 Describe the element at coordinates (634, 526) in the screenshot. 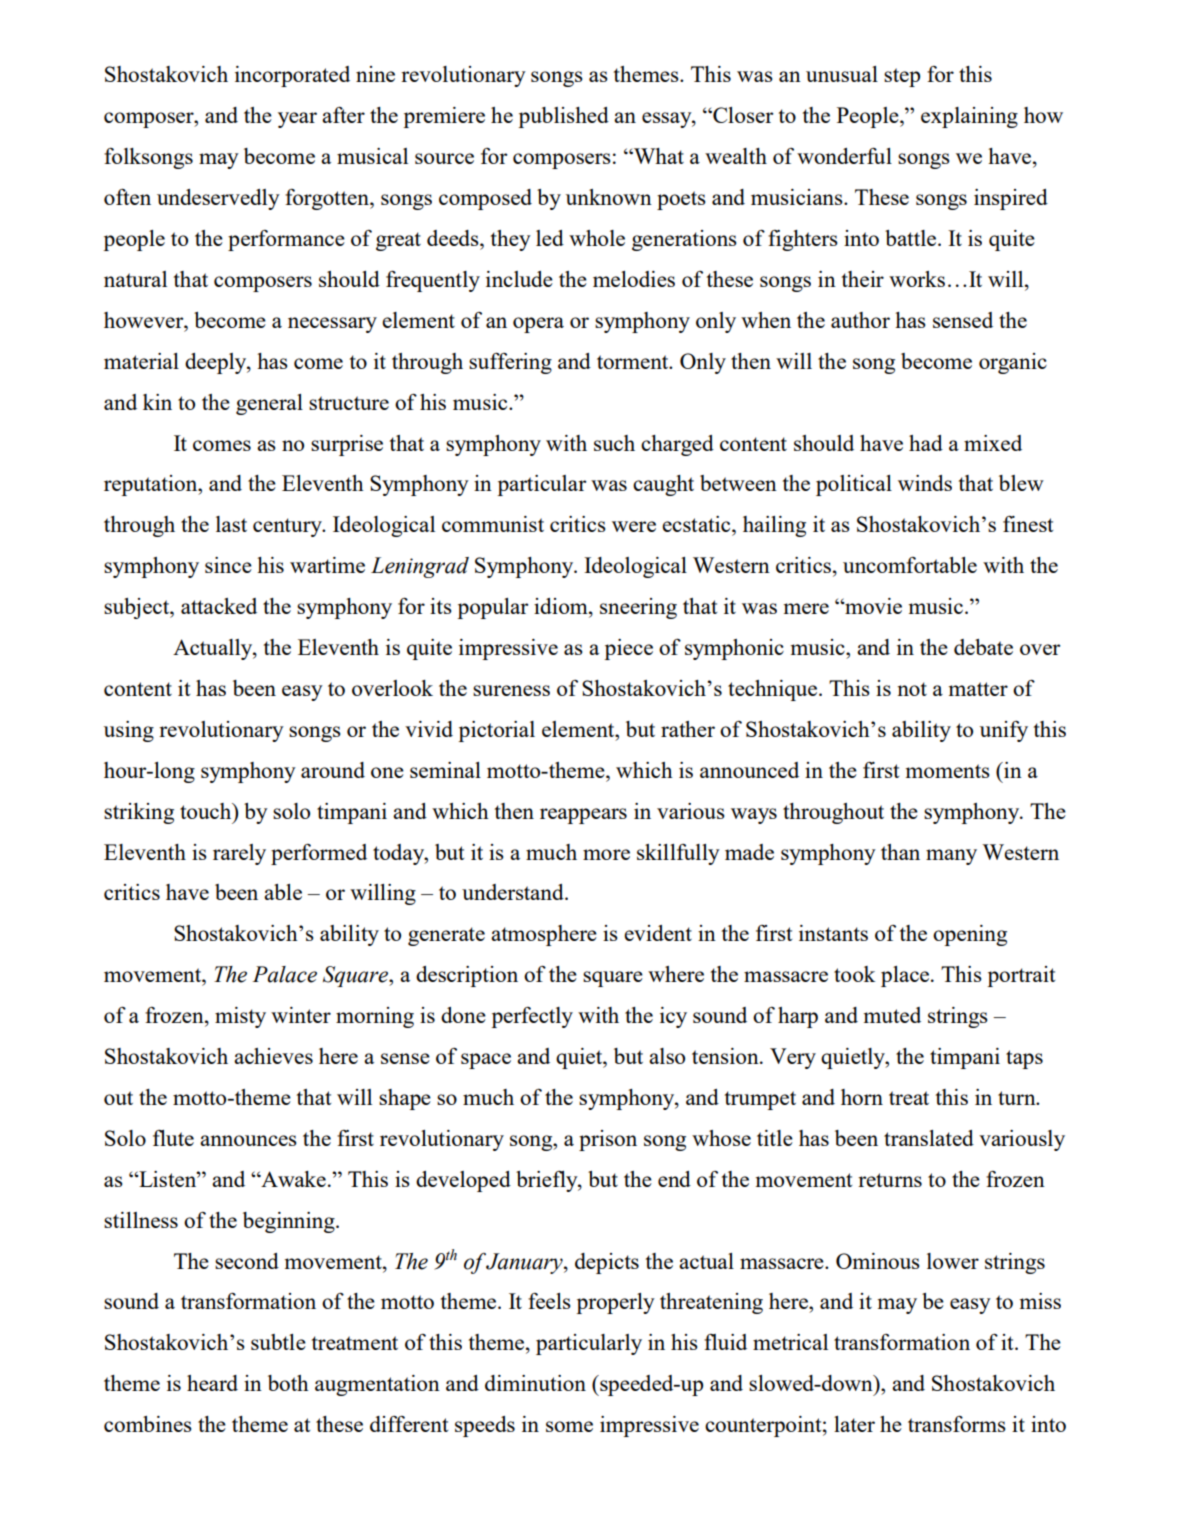

I see `were` at that location.
